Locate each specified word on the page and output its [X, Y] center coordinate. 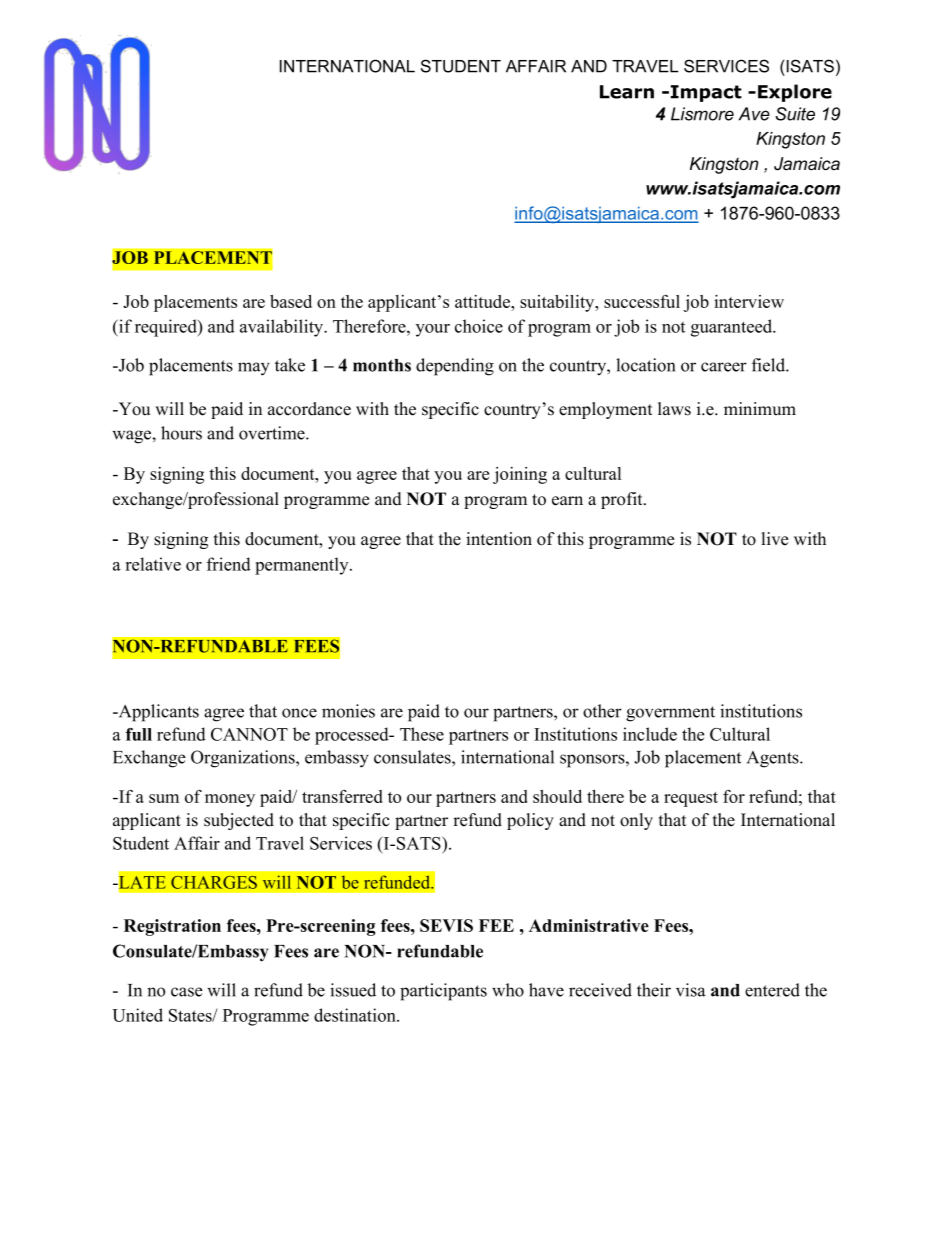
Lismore [702, 114]
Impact [706, 93]
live [775, 539]
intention [499, 539]
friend [229, 564]
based [291, 301]
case [187, 992]
